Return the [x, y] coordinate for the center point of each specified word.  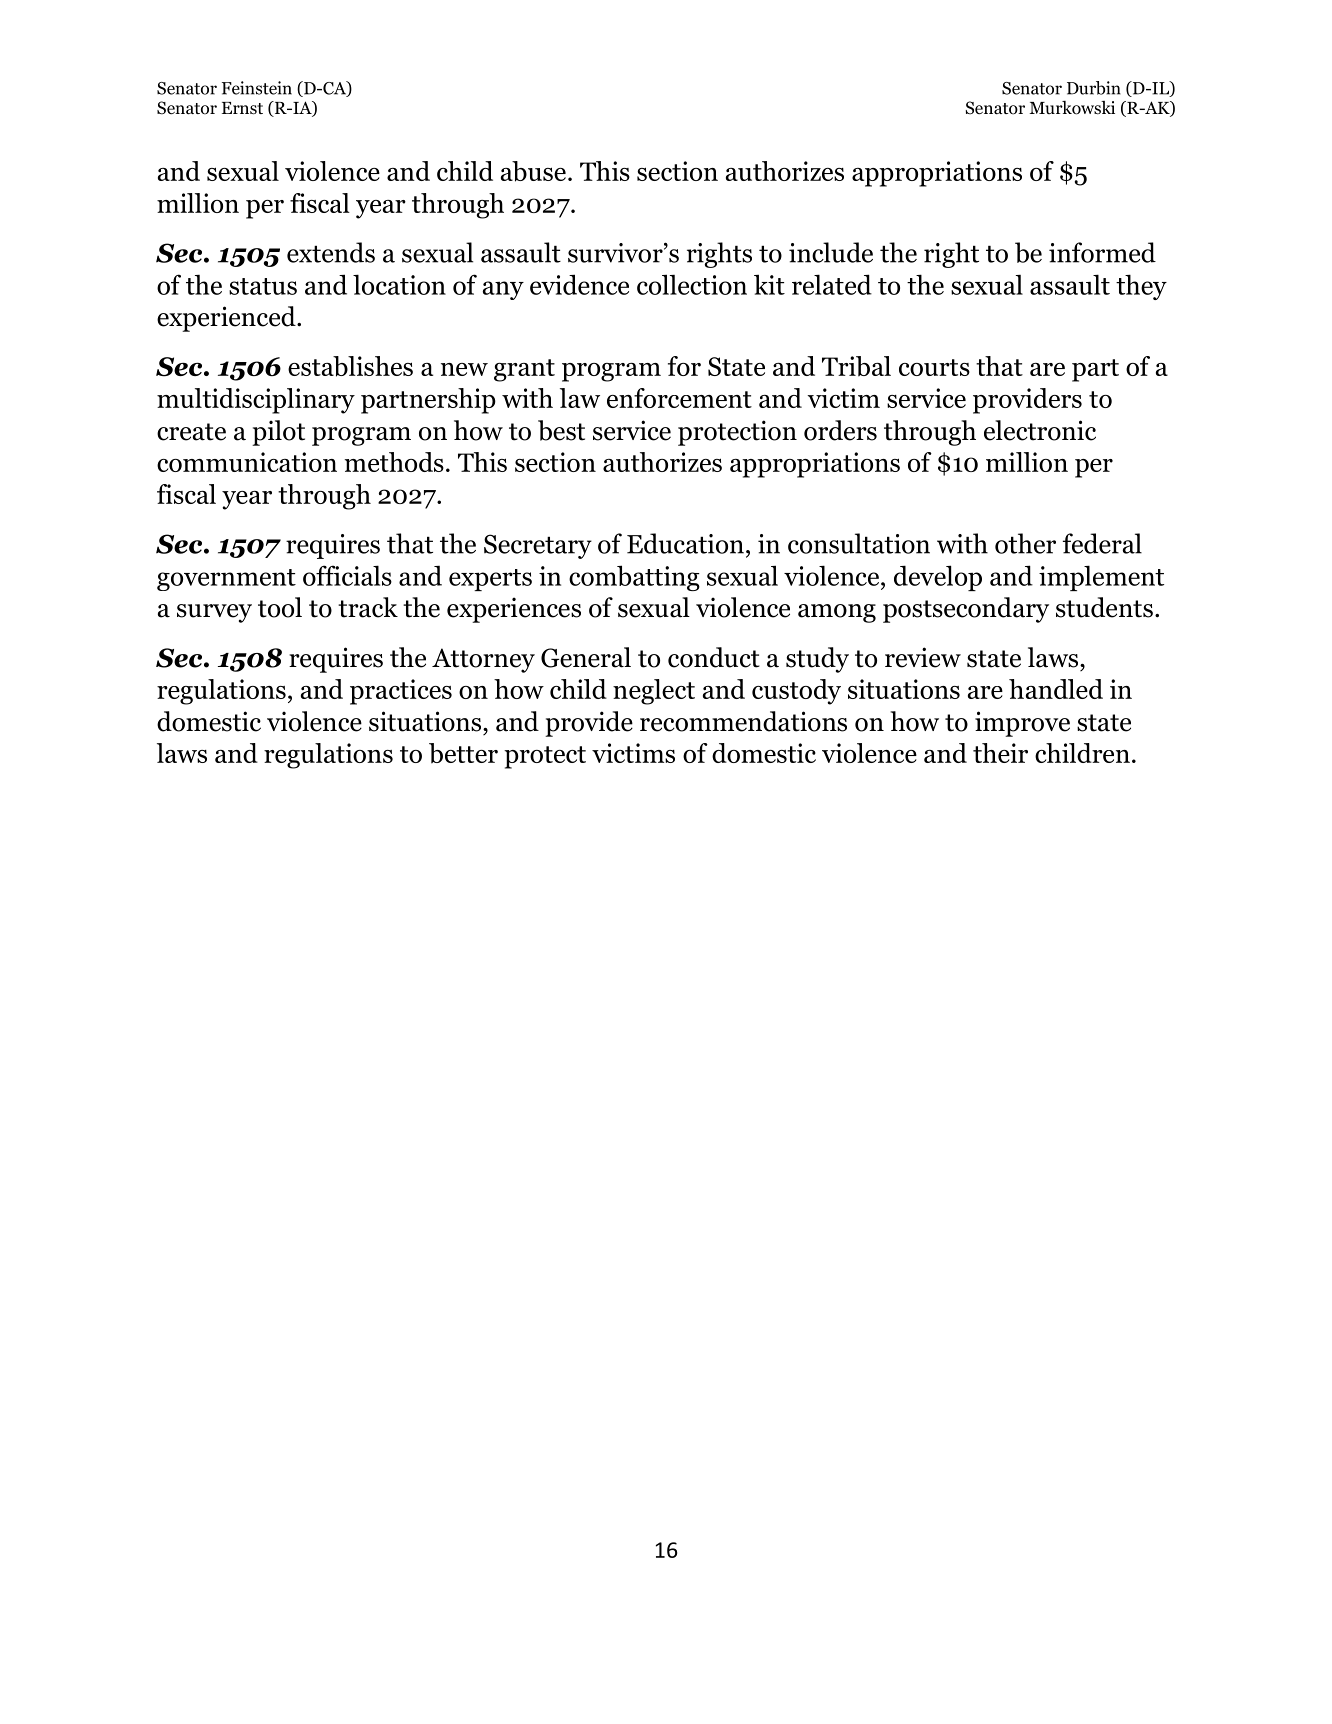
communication [247, 462]
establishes [350, 366]
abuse [533, 171]
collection [692, 284]
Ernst [242, 108]
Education [685, 543]
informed [1102, 252]
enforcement [679, 398]
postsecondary [966, 610]
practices [401, 692]
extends [331, 252]
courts [934, 367]
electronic [1040, 430]
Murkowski [1072, 108]
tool [280, 607]
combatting [634, 578]
